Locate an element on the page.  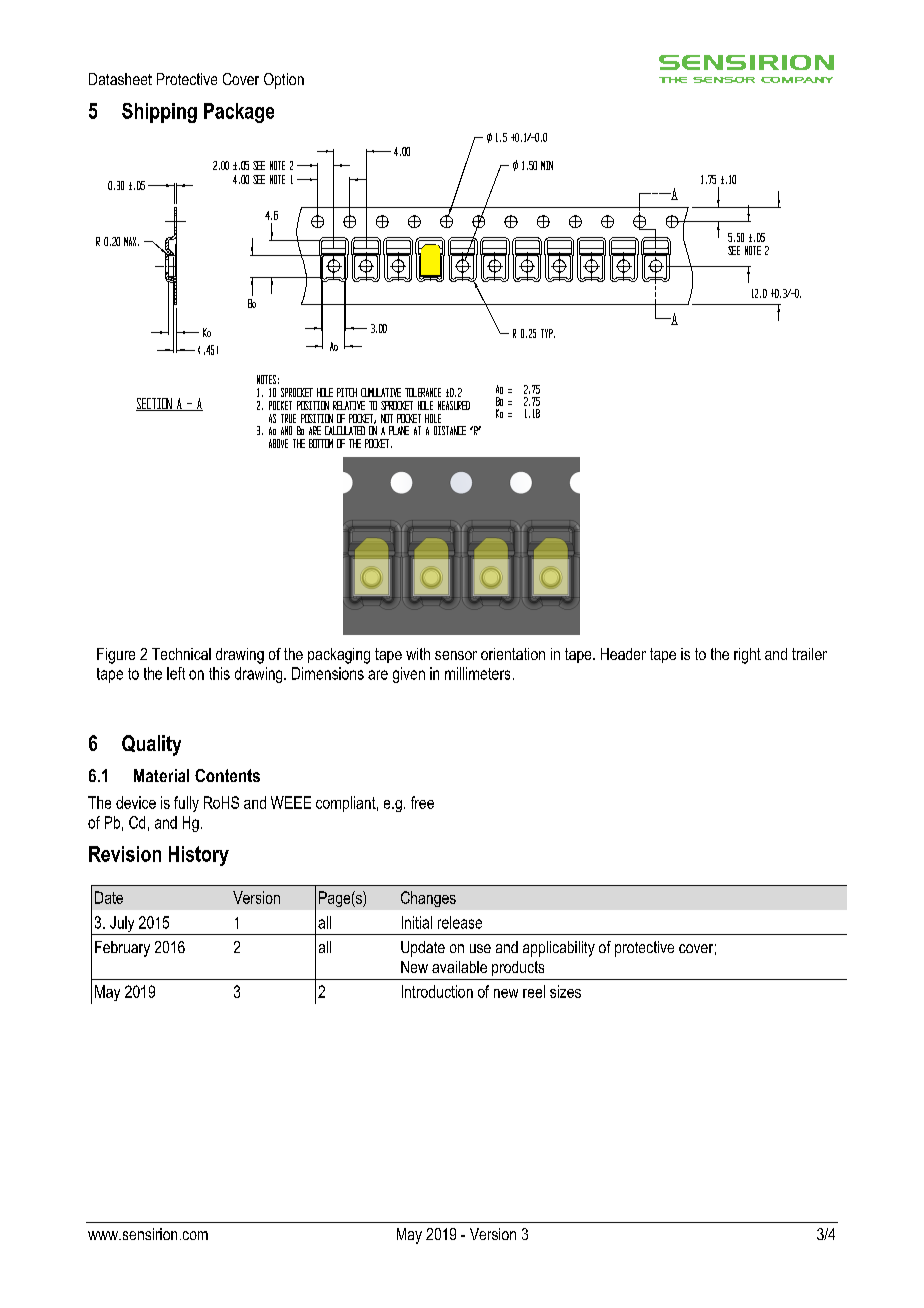
sensor is located at coordinates (456, 655).
